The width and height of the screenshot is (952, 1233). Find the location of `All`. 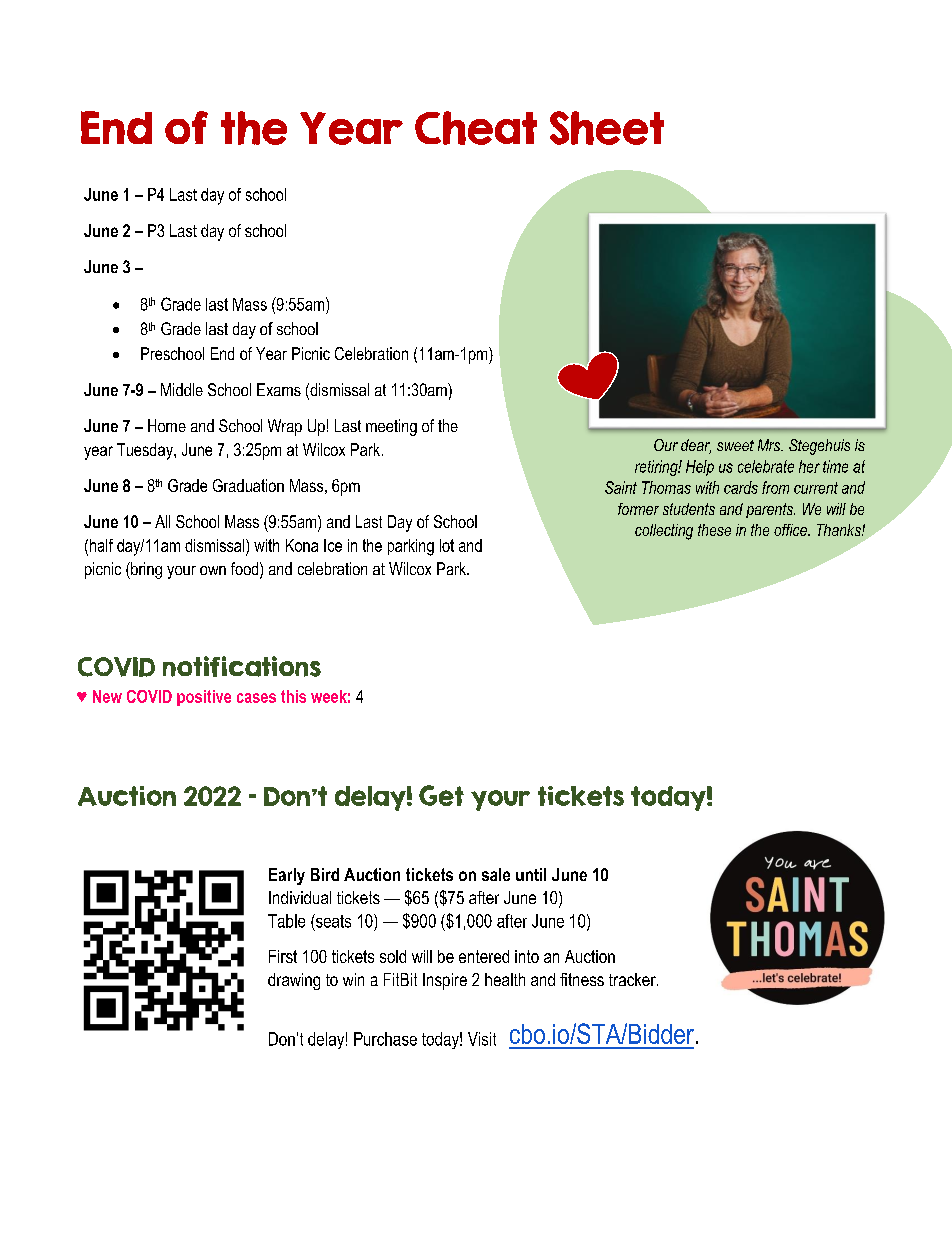

All is located at coordinates (162, 521).
